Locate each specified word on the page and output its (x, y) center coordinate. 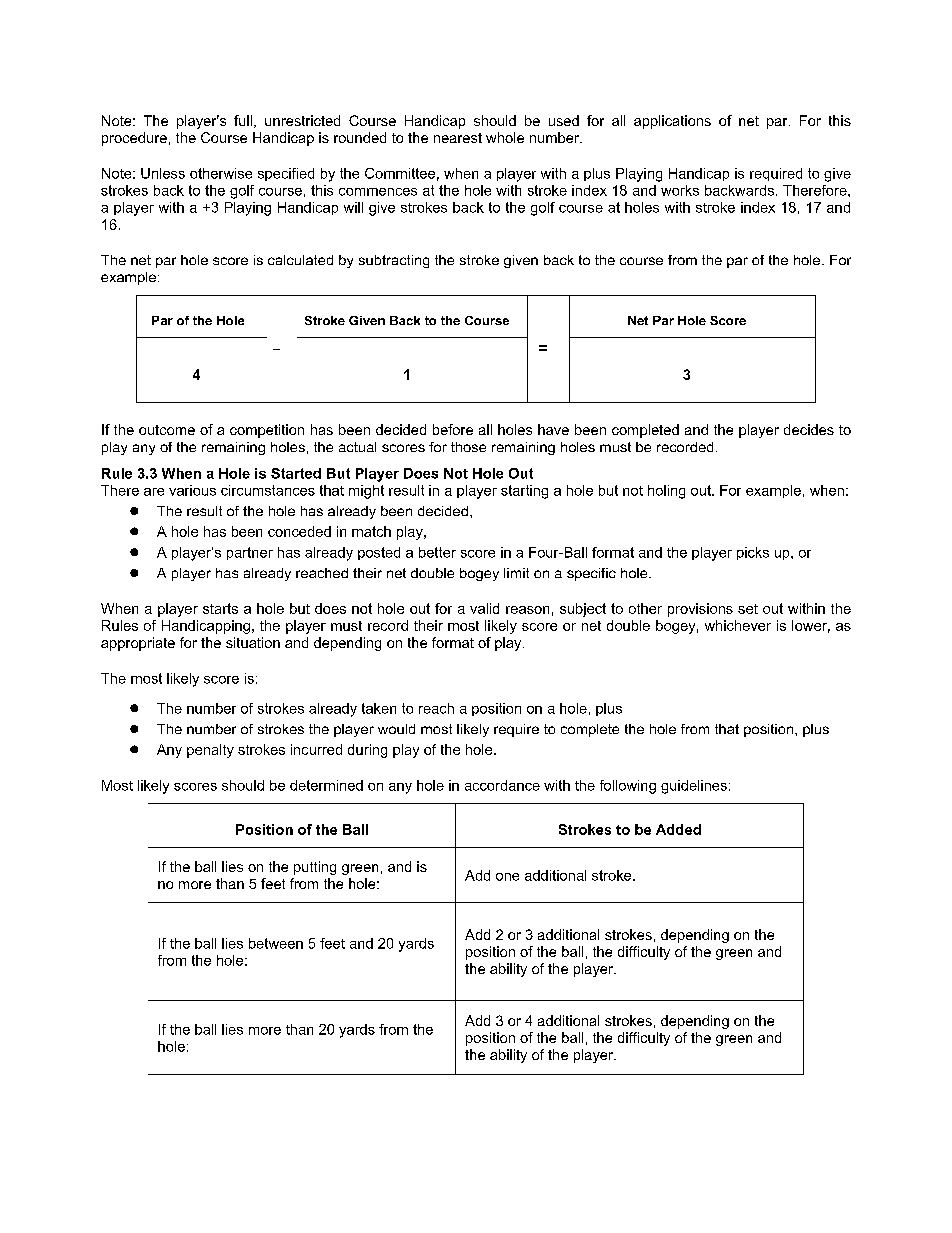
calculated (300, 260)
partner (250, 553)
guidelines (694, 787)
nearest (458, 138)
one (507, 877)
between (276, 943)
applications (672, 122)
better (437, 552)
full (243, 120)
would (396, 729)
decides (809, 429)
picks (753, 553)
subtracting (394, 261)
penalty (210, 751)
